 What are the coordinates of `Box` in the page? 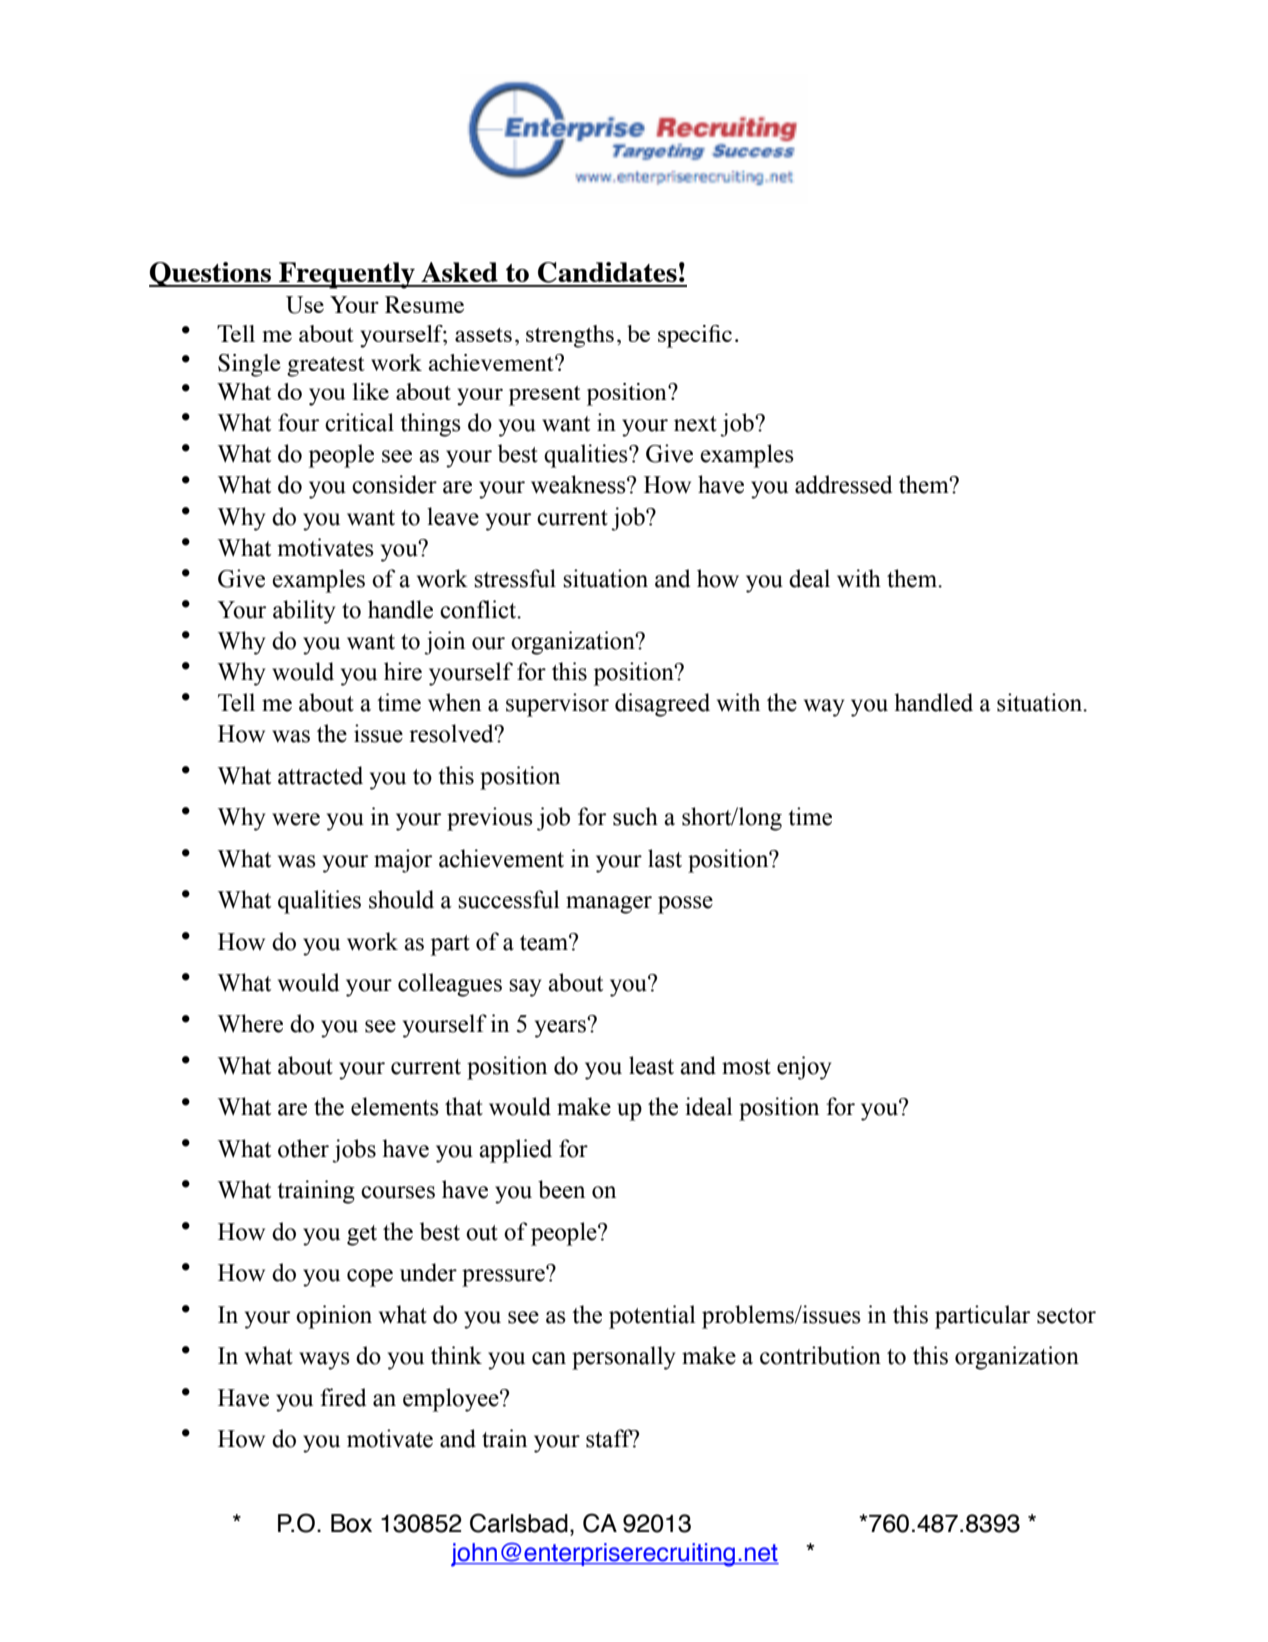 It's located at (351, 1523).
